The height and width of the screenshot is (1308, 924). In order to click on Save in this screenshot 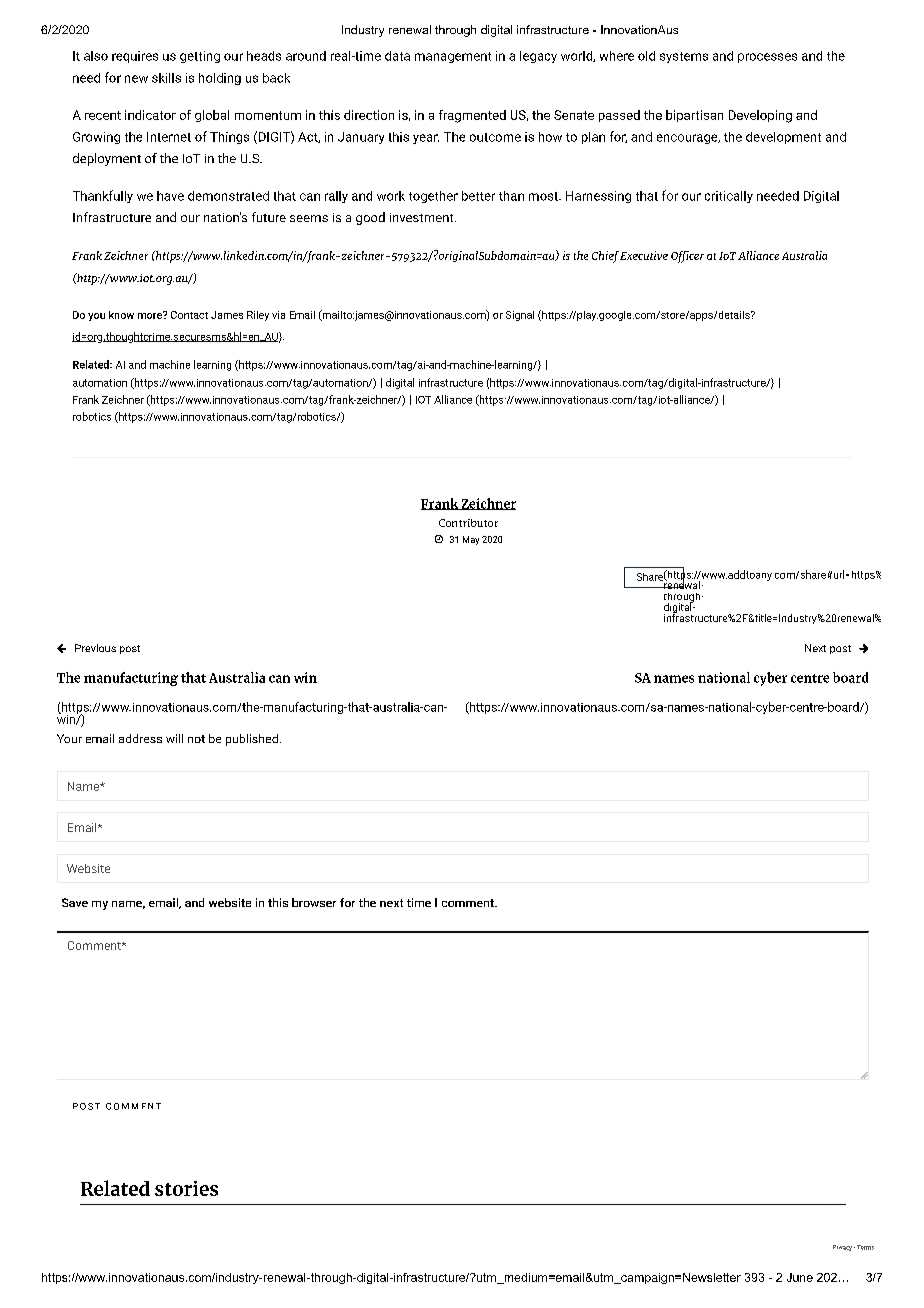, I will do `click(75, 902)`.
